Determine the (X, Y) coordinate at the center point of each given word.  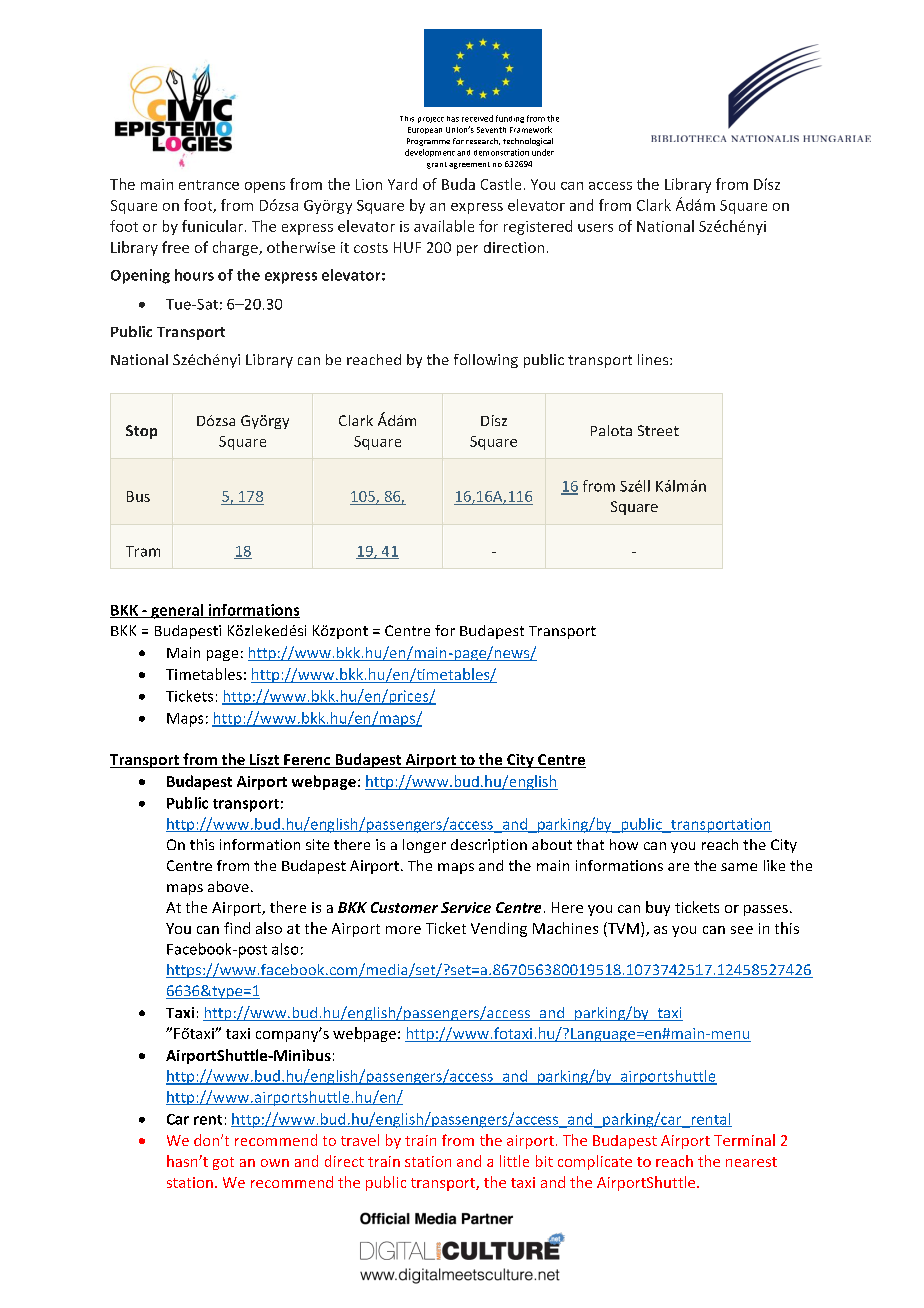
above (228, 886)
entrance (209, 185)
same (739, 867)
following (486, 361)
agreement (469, 165)
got (223, 1163)
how (624, 844)
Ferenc (307, 761)
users (595, 228)
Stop (141, 432)
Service (466, 907)
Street (658, 430)
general (177, 611)
